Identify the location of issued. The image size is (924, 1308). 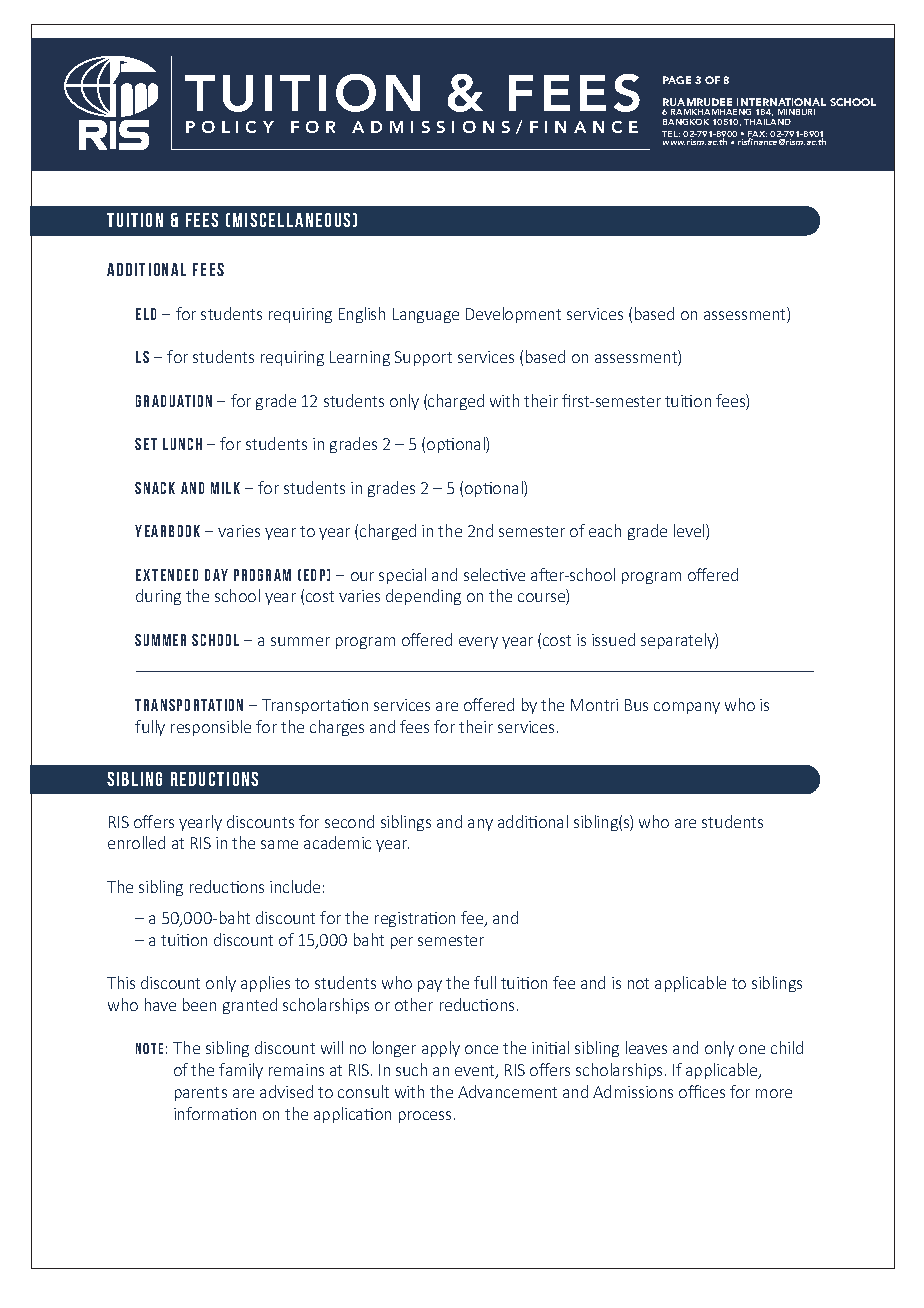
(613, 639).
